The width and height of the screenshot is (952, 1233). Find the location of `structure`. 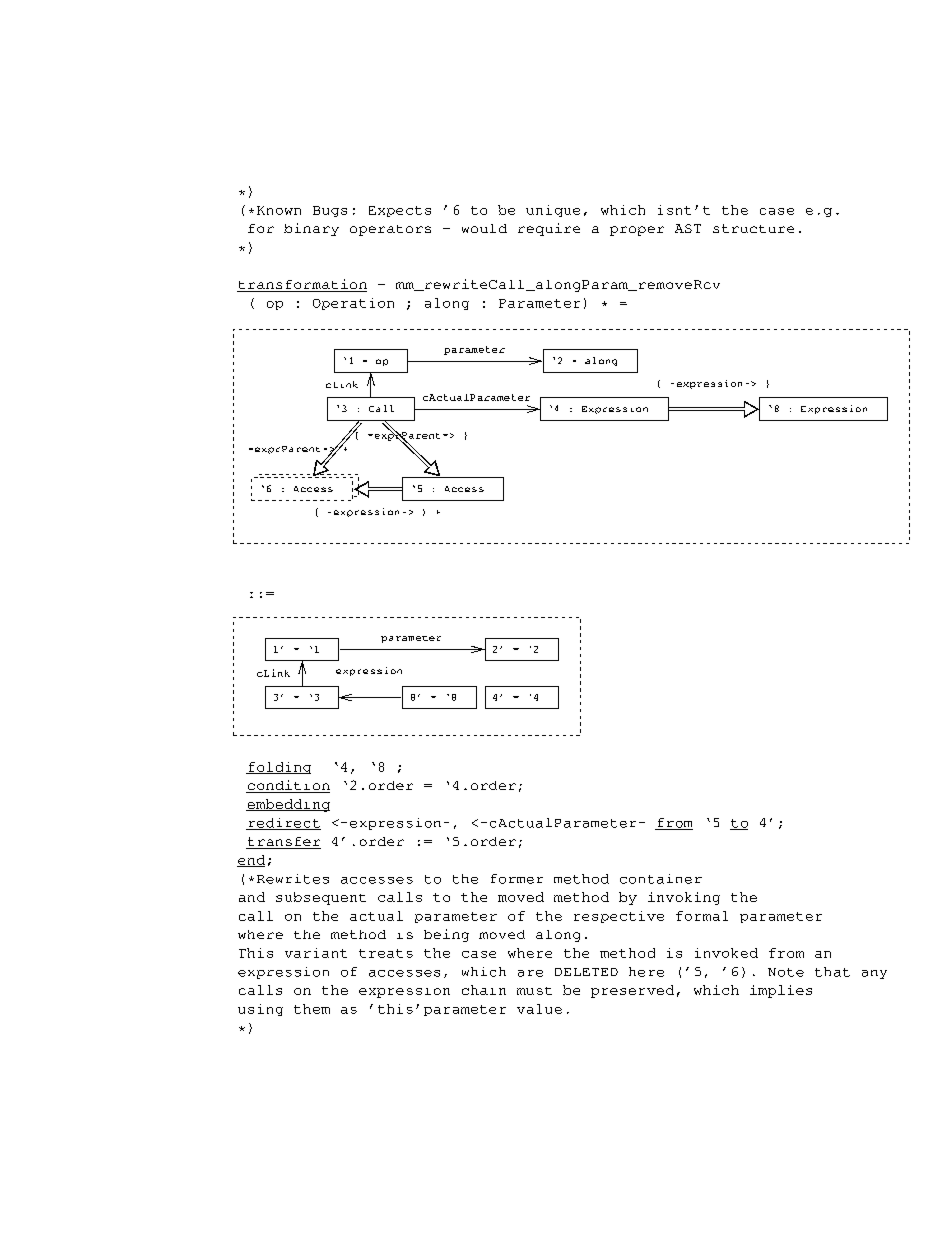

structure is located at coordinates (753, 228).
